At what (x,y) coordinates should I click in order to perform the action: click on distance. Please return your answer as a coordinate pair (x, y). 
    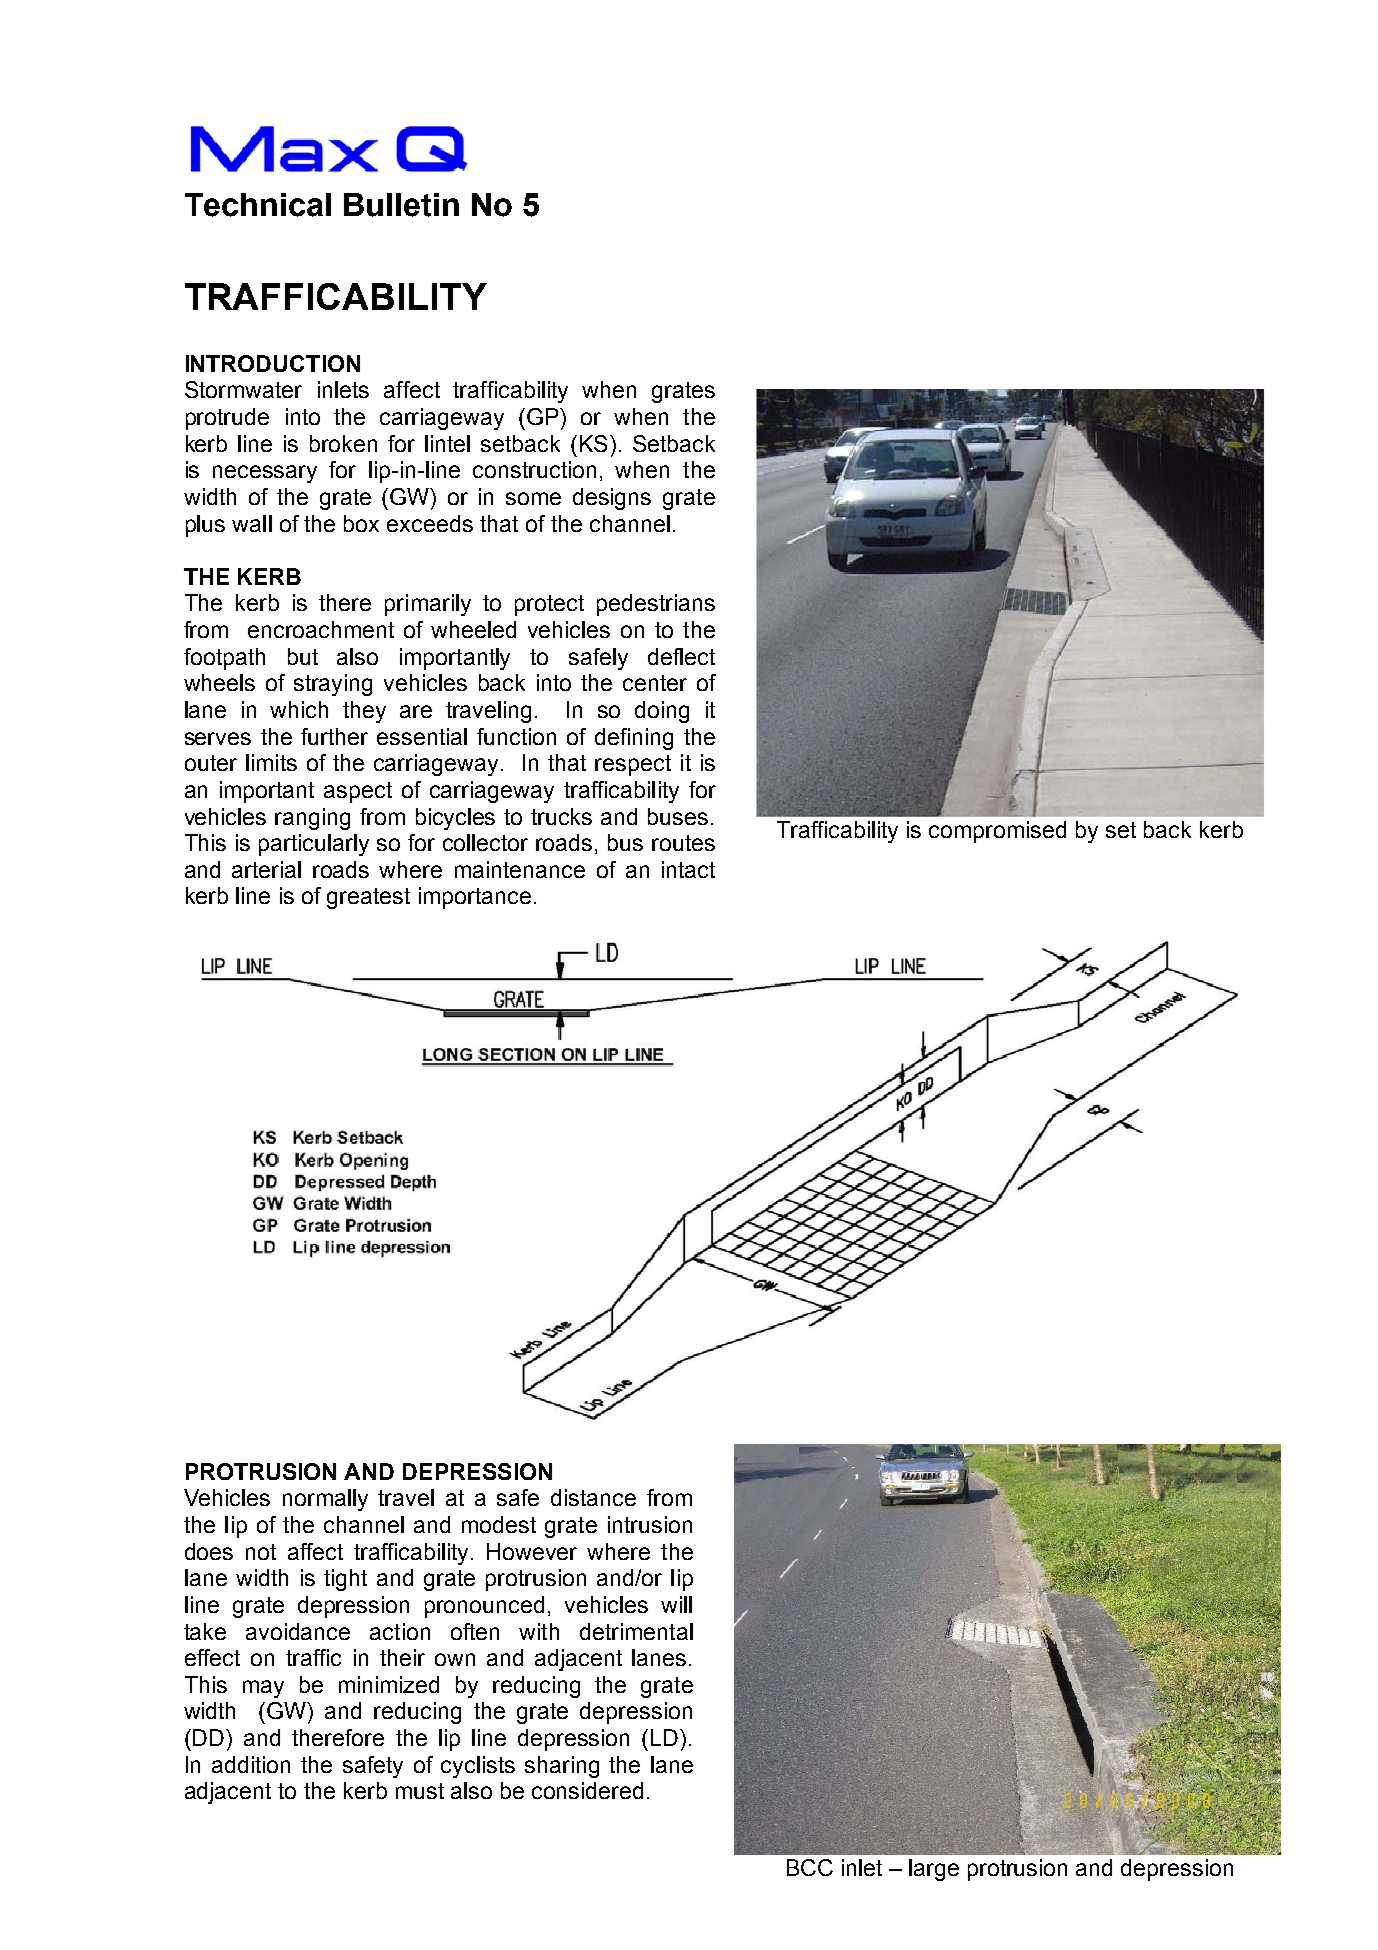
    Looking at the image, I should click on (593, 1497).
